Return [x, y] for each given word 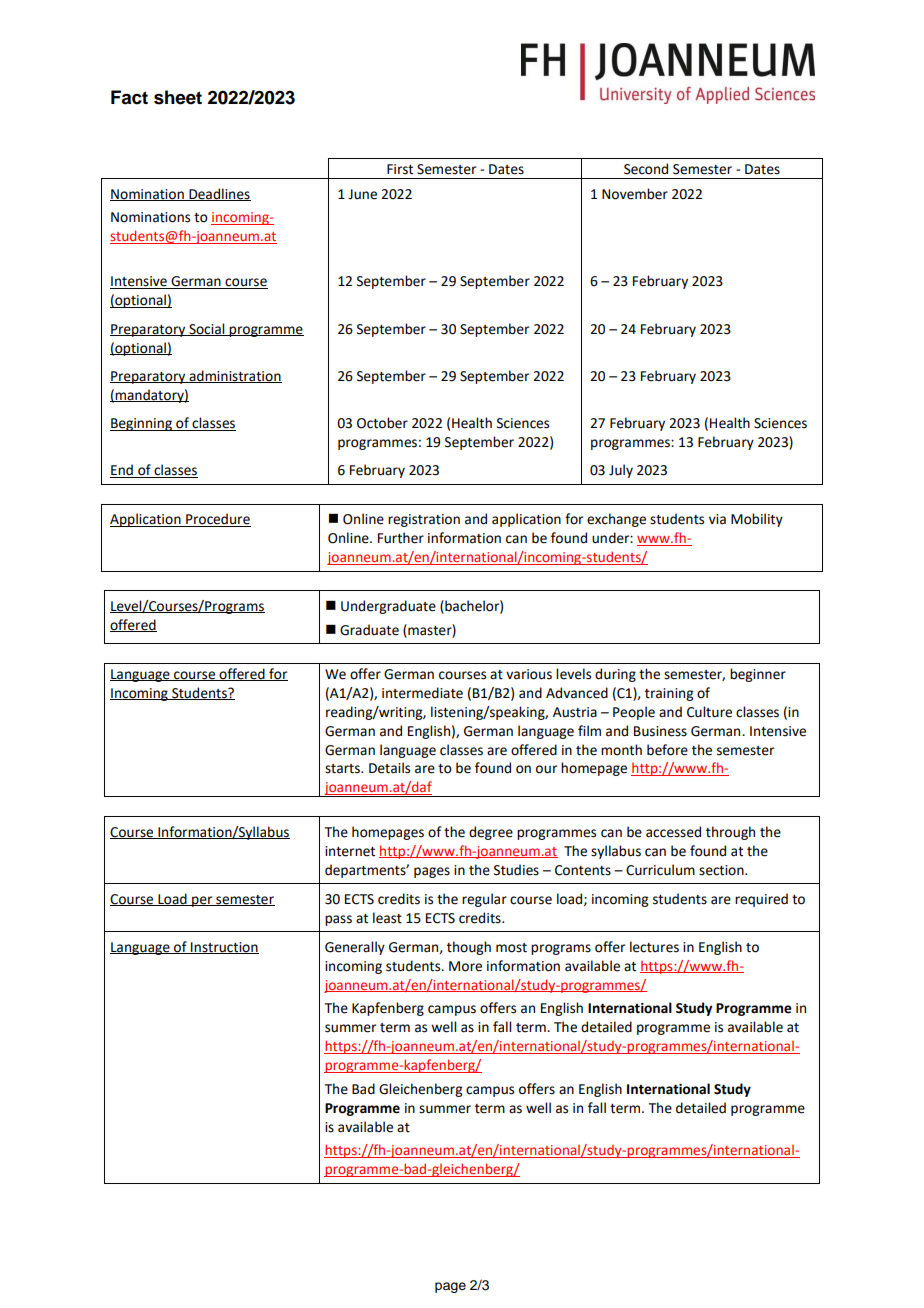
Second [646, 169]
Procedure [217, 520]
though [469, 948]
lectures [654, 947]
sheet [178, 97]
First [400, 169]
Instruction [224, 948]
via [717, 519]
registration [424, 520]
